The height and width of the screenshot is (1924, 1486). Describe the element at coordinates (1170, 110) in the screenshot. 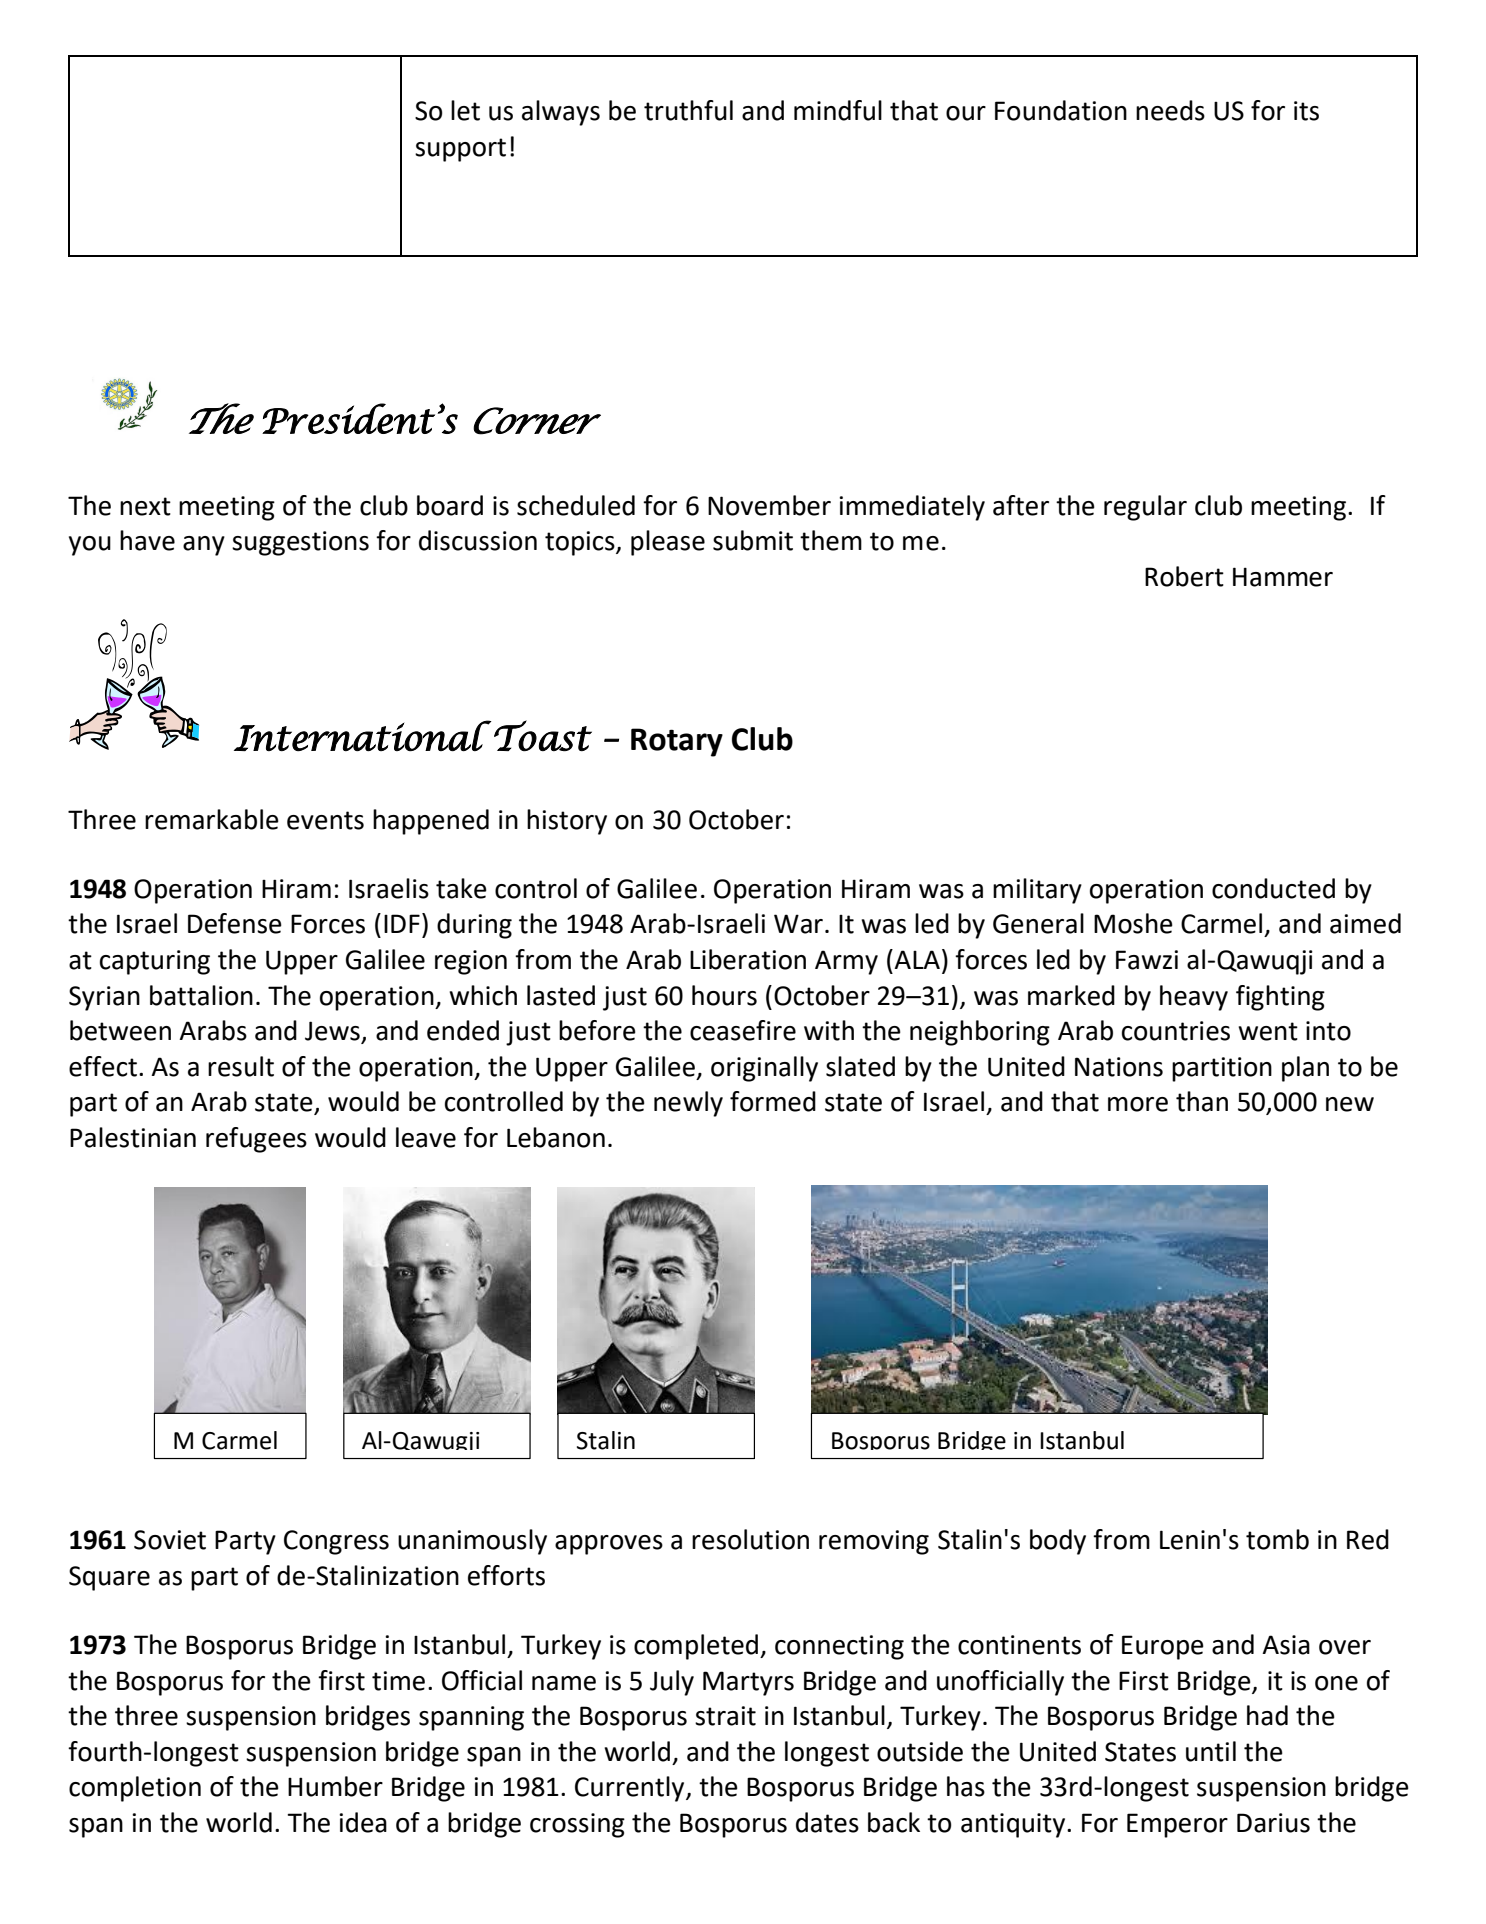

I see `needs` at that location.
